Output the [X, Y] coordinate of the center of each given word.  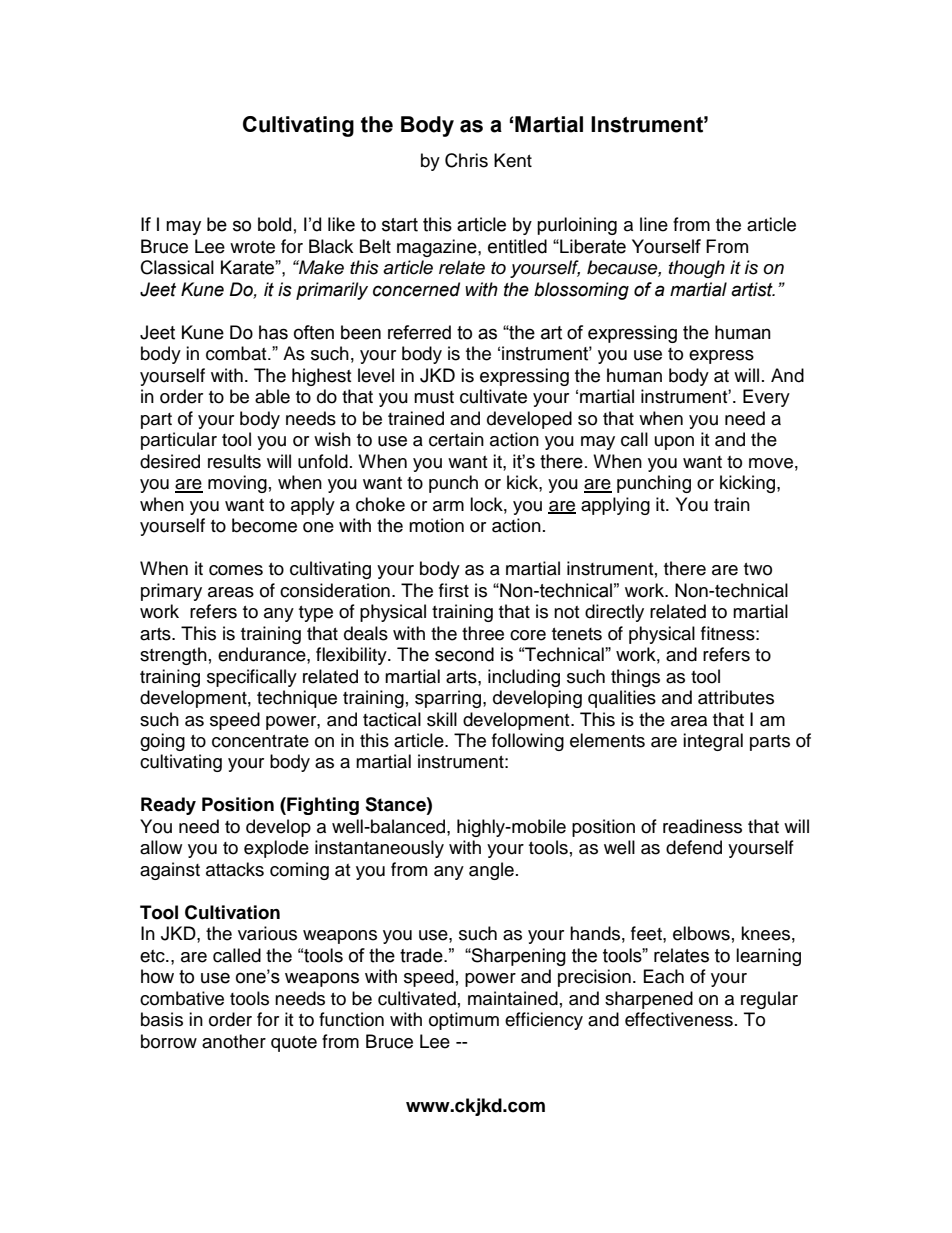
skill [442, 719]
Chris [466, 160]
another [234, 1041]
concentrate [260, 741]
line [654, 224]
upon [674, 443]
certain [456, 439]
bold [274, 224]
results [234, 461]
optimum [464, 1021]
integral [713, 742]
